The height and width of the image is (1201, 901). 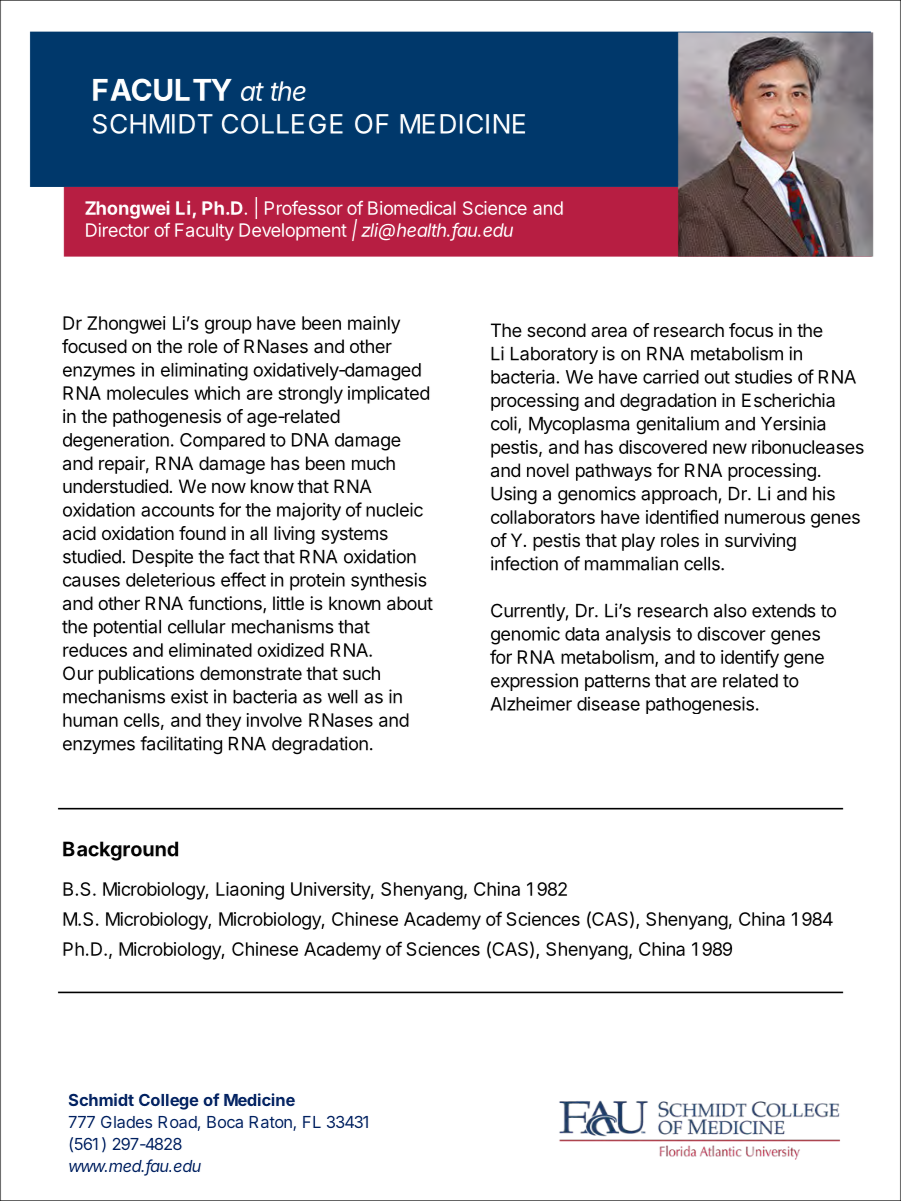 I want to click on accounts, so click(x=177, y=510).
